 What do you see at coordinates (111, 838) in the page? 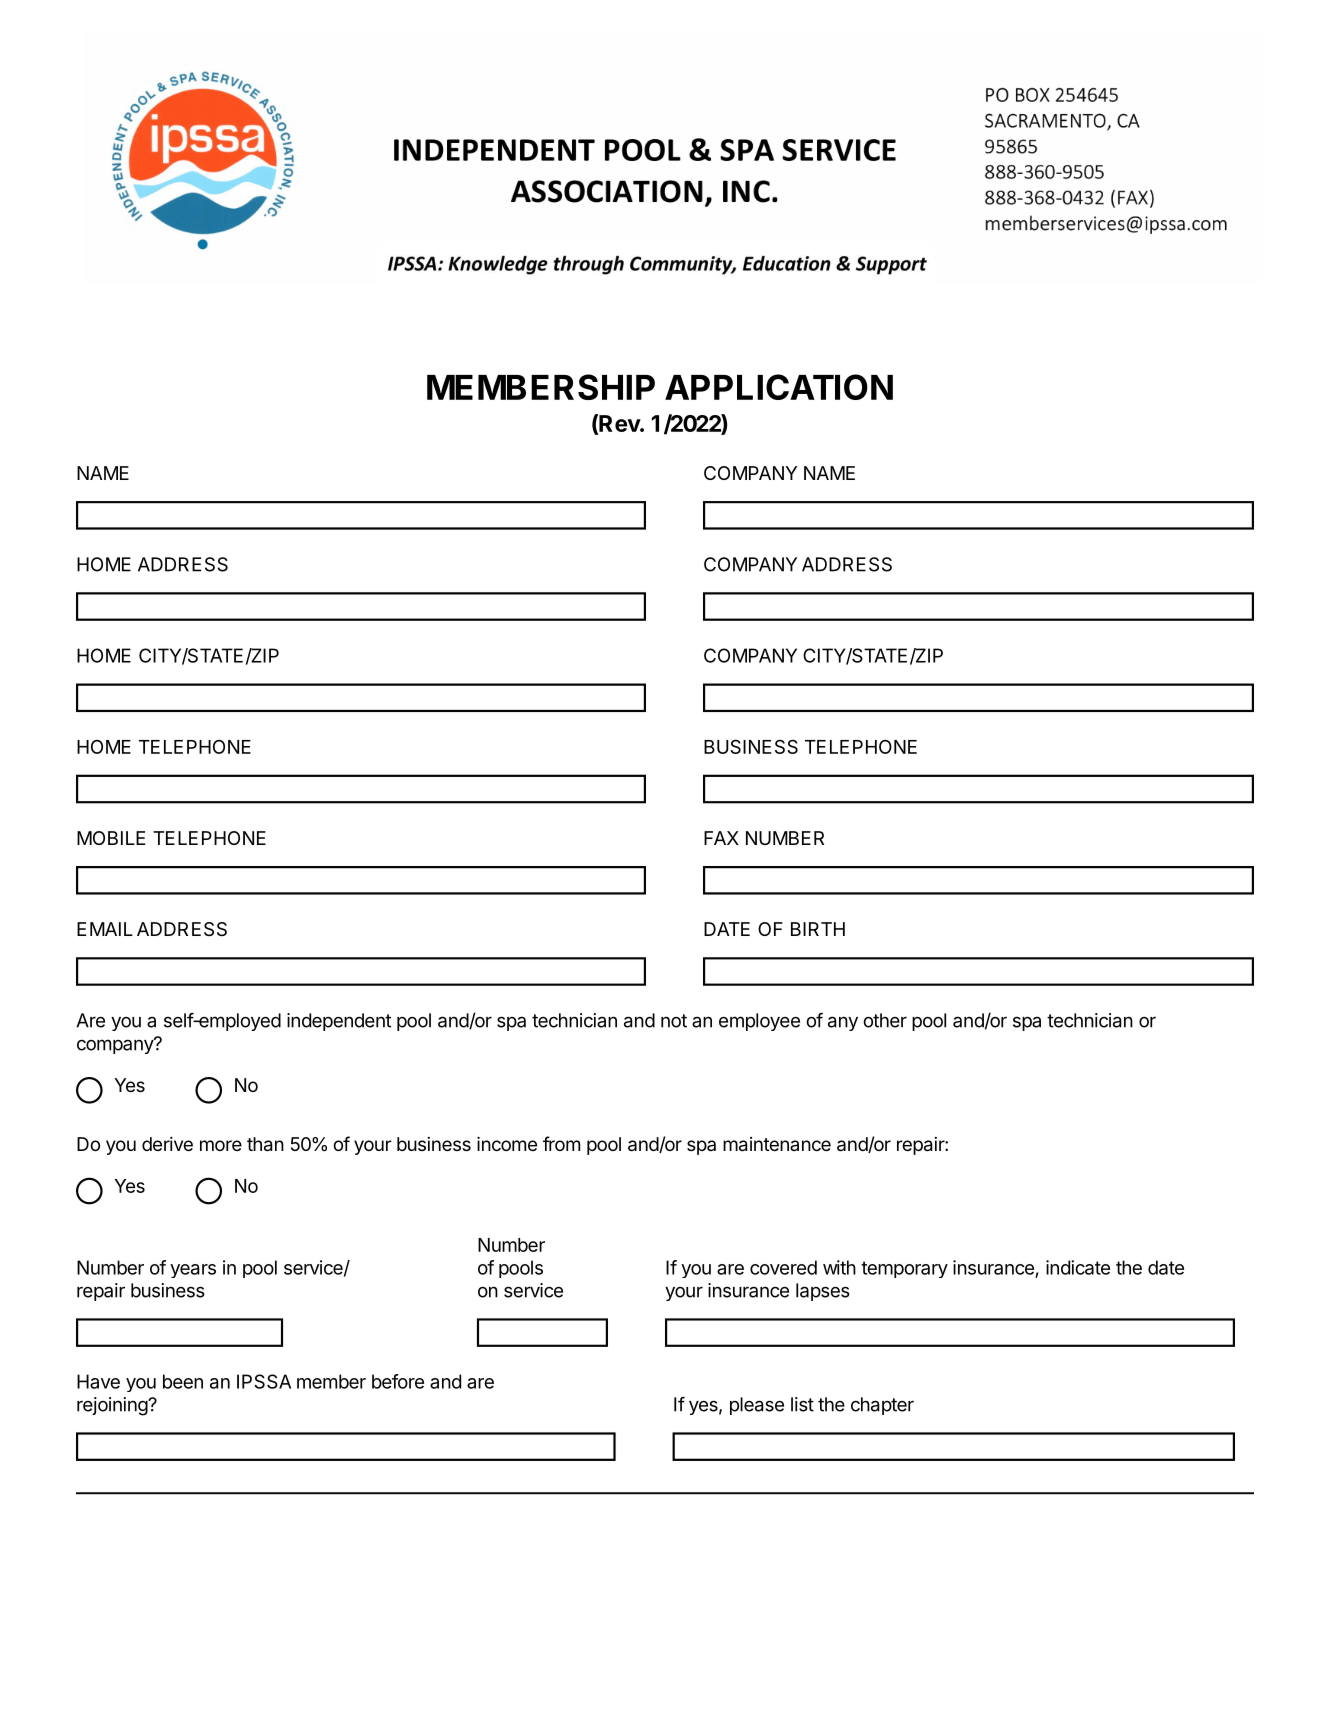
I see `MOBILE` at bounding box center [111, 838].
